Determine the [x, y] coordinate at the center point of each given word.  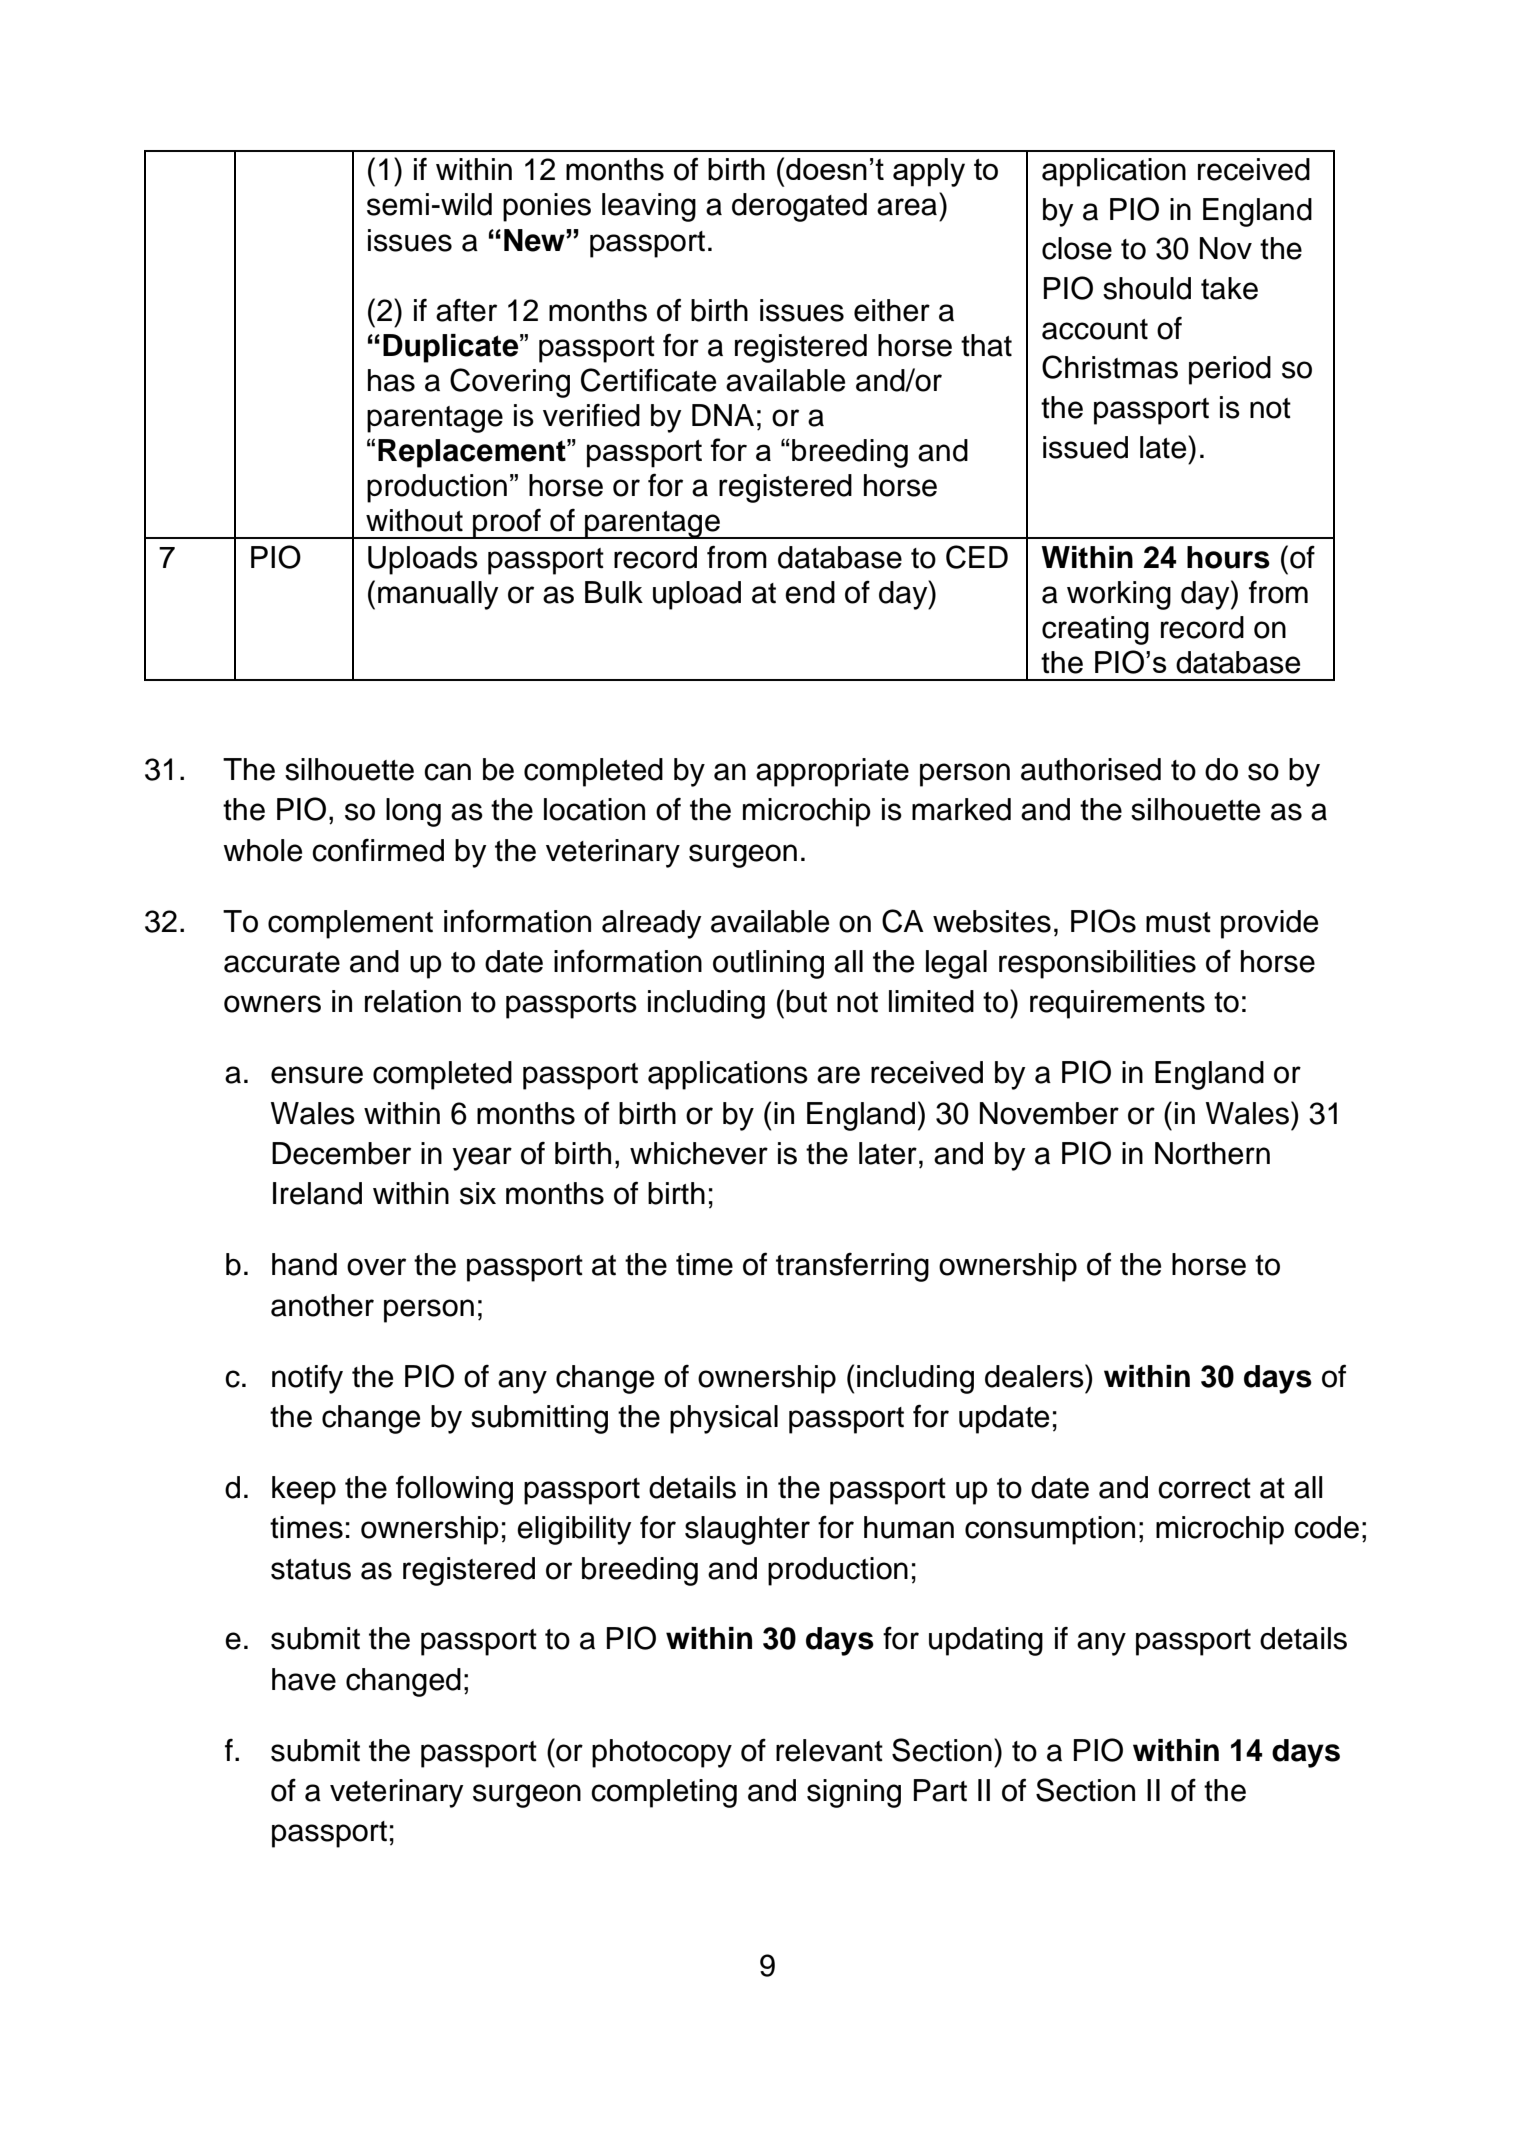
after [466, 310]
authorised [1091, 769]
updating [986, 1641]
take [1229, 288]
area [907, 207]
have [304, 1679]
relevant [829, 1750]
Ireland [317, 1193]
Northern [1212, 1153]
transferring [852, 1267]
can [447, 772]
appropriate [832, 772]
